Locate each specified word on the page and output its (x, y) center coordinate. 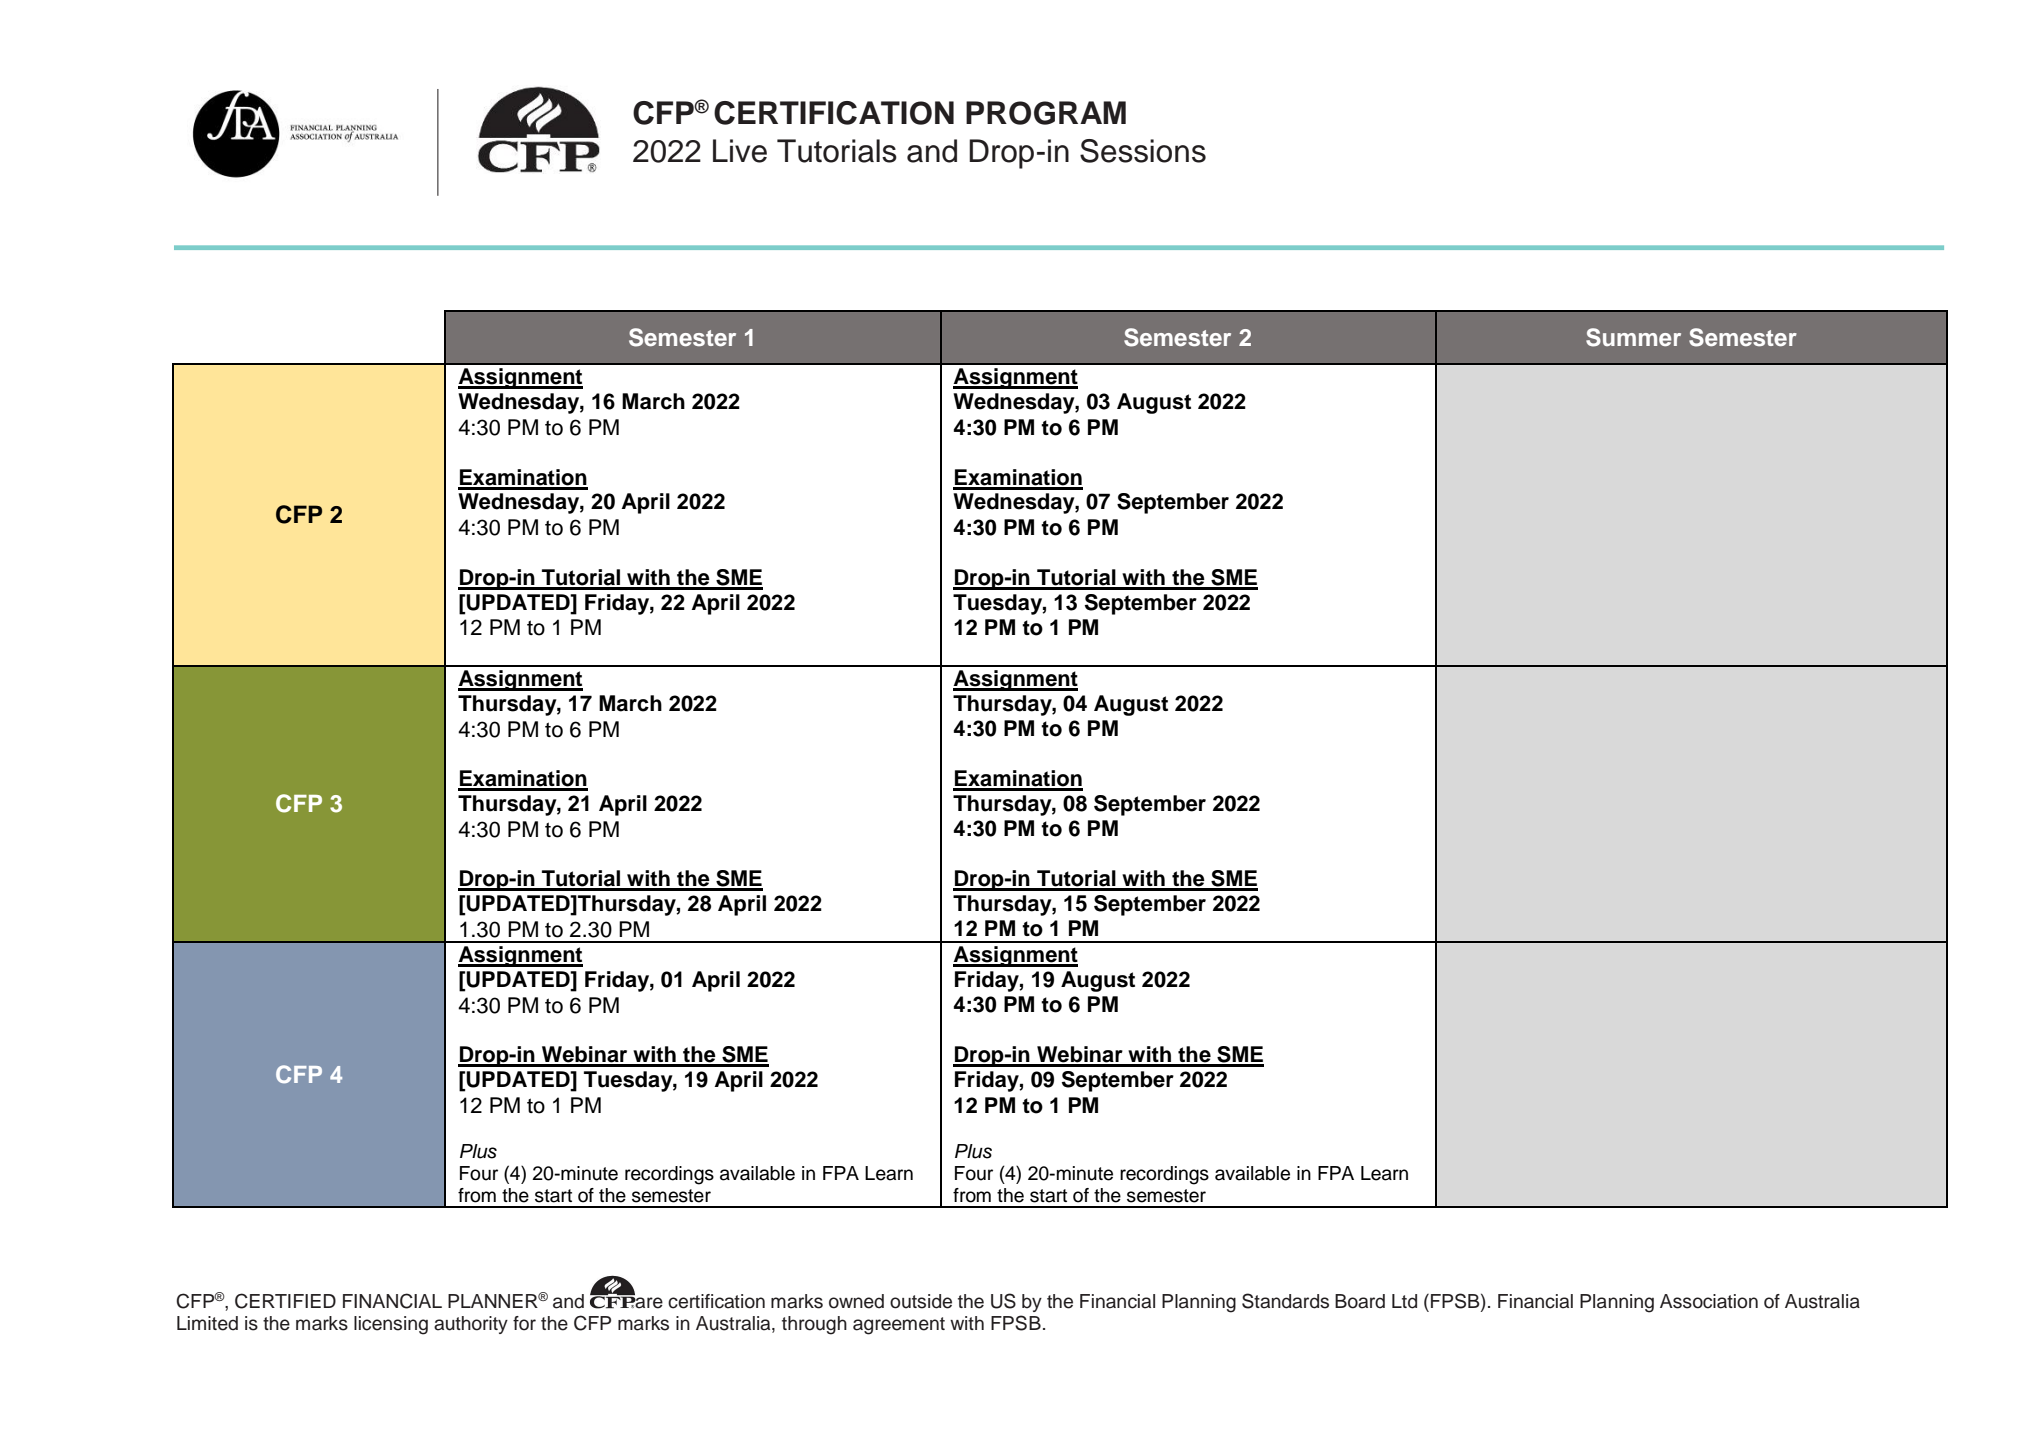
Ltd (1404, 1301)
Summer (1633, 337)
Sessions (1143, 151)
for (524, 1323)
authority (471, 1325)
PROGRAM (1046, 113)
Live (740, 151)
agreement (899, 1326)
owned (856, 1301)
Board (1360, 1301)
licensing (391, 1325)
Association (1709, 1301)
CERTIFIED (285, 1301)
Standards (1285, 1301)
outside (921, 1301)
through (814, 1325)
